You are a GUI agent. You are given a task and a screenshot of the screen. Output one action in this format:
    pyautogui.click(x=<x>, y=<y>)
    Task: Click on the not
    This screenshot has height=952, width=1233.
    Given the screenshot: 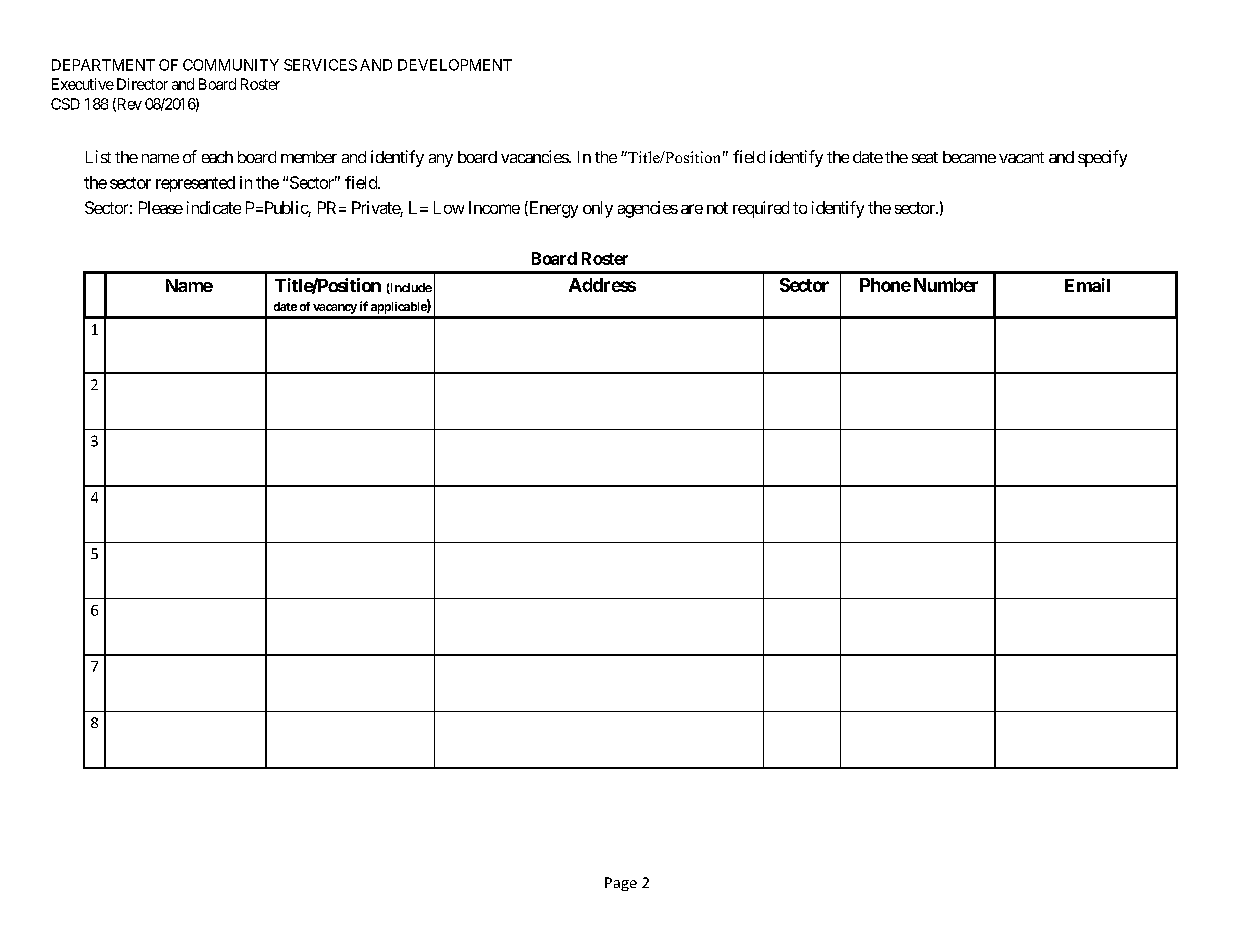 What is the action you would take?
    pyautogui.click(x=717, y=208)
